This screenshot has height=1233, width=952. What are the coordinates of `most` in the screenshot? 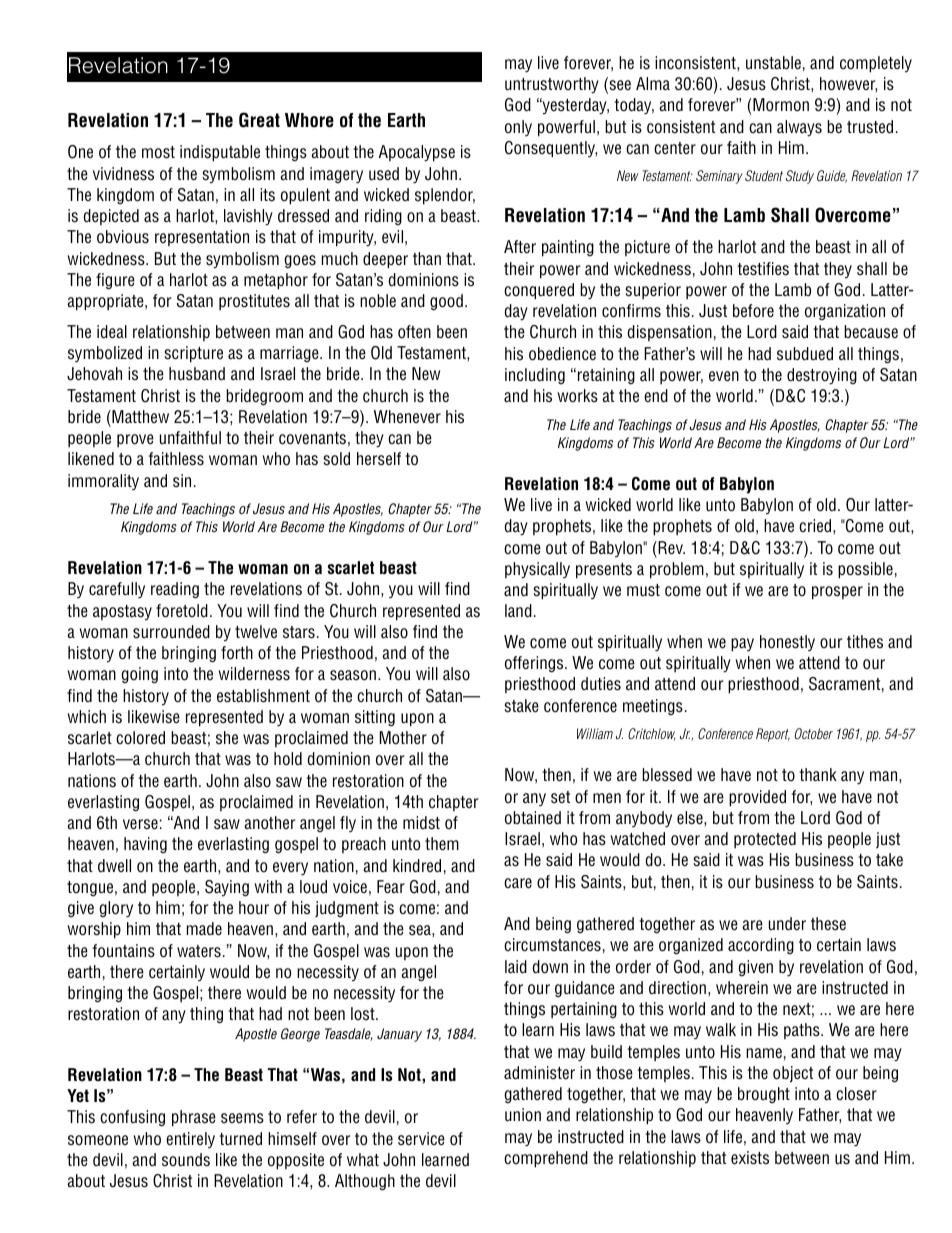 It's located at (158, 152).
